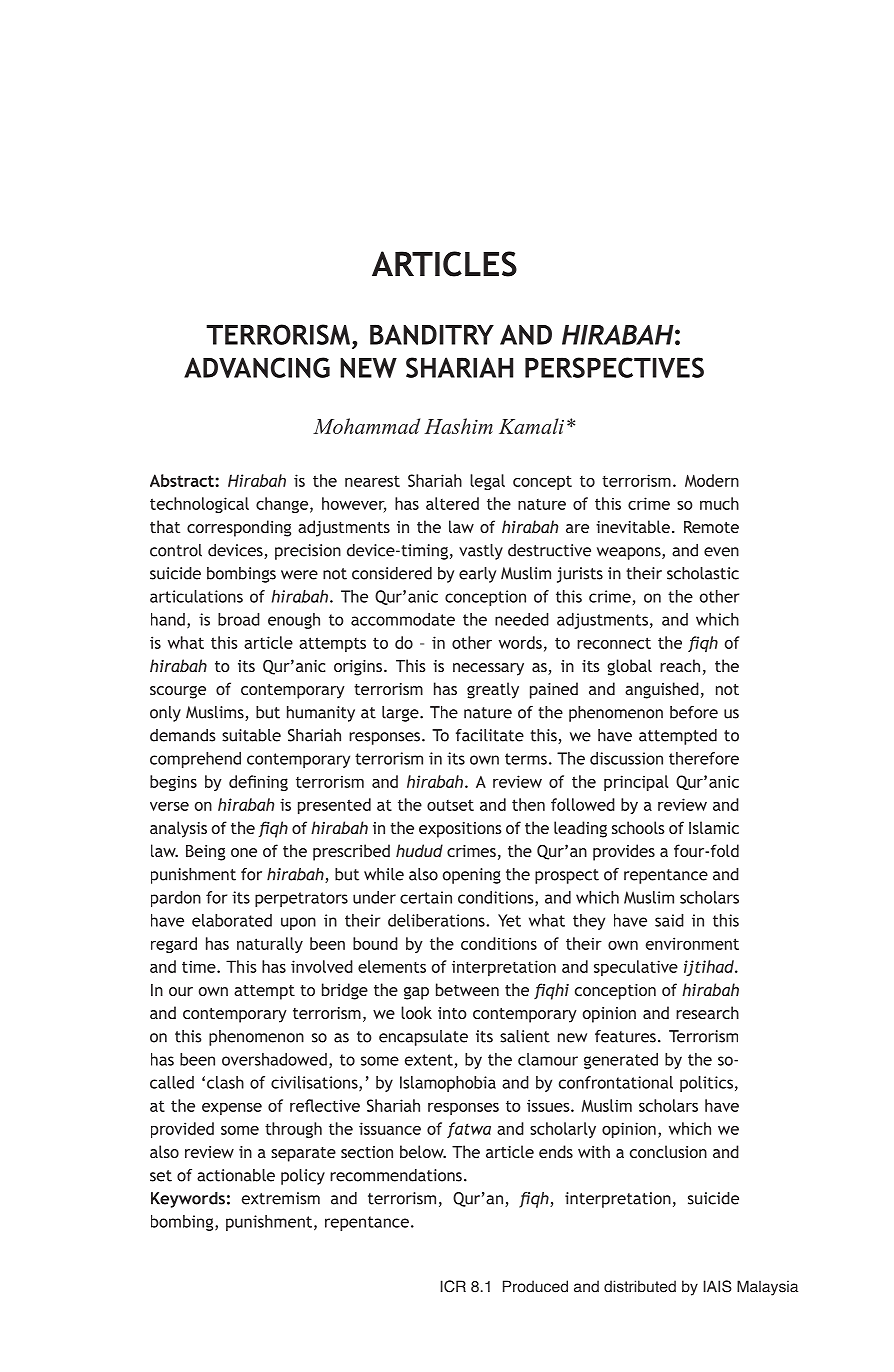  What do you see at coordinates (257, 367) in the page?
I see `ADVANCING` at bounding box center [257, 367].
